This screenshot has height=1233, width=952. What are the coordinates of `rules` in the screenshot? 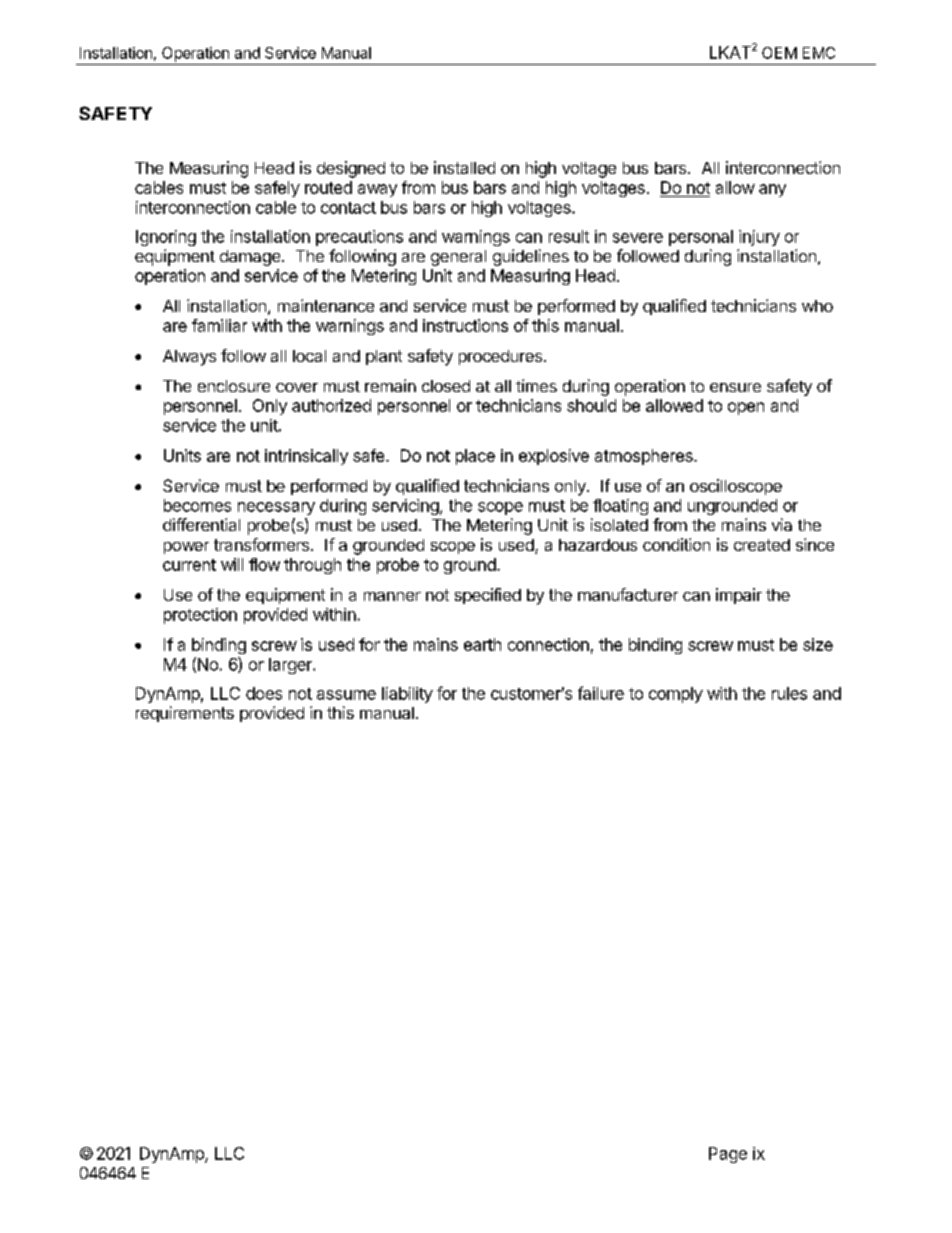 It's located at (789, 693).
